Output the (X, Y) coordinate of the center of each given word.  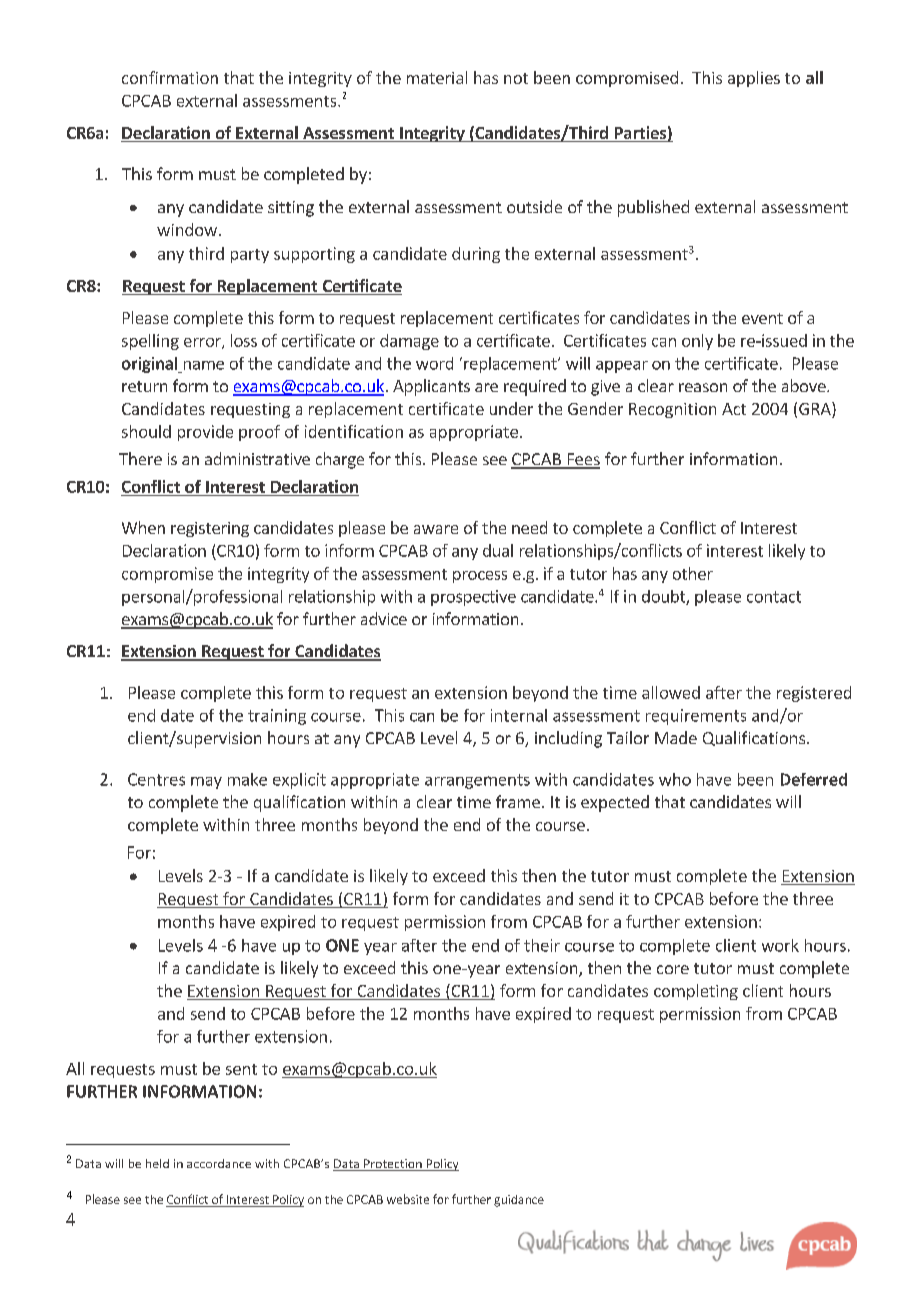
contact (774, 597)
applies (754, 79)
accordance (219, 1163)
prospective (473, 598)
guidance (519, 1201)
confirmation (170, 77)
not (516, 78)
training (277, 717)
